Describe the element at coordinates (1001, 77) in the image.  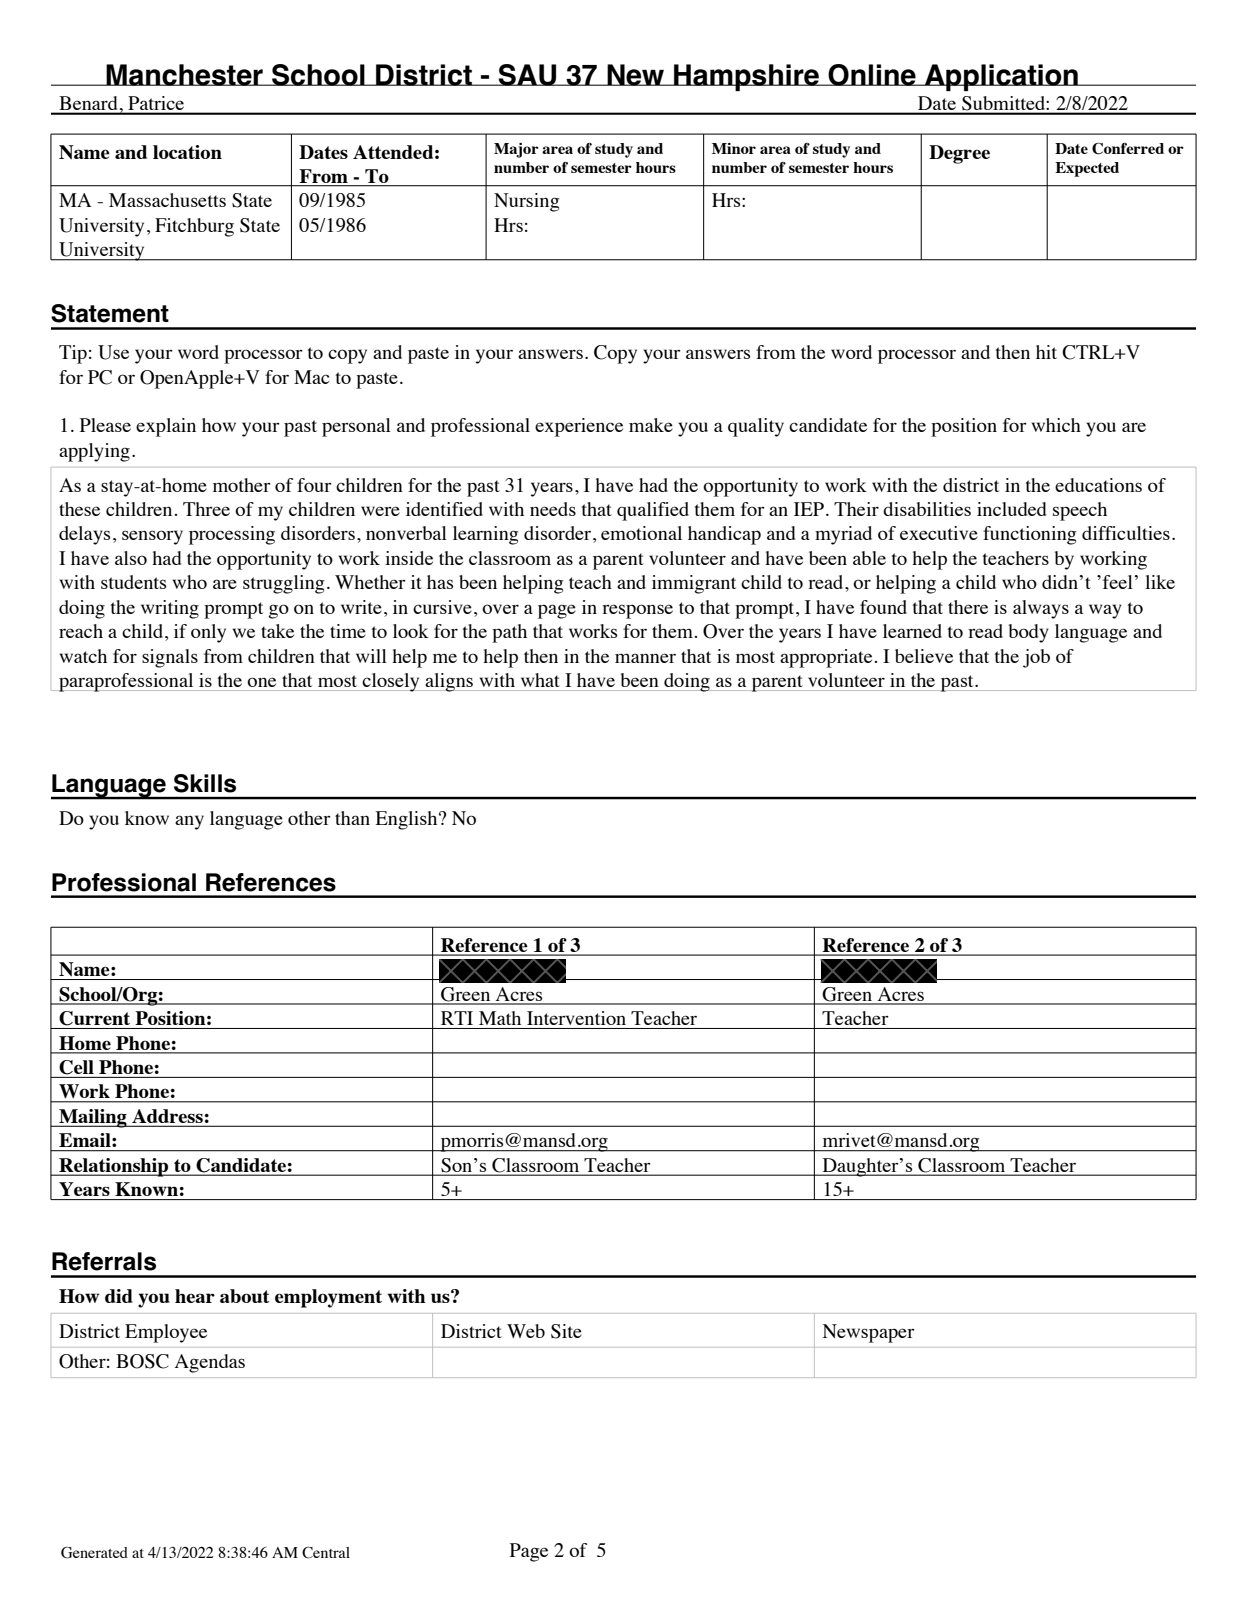
I see `Application` at that location.
